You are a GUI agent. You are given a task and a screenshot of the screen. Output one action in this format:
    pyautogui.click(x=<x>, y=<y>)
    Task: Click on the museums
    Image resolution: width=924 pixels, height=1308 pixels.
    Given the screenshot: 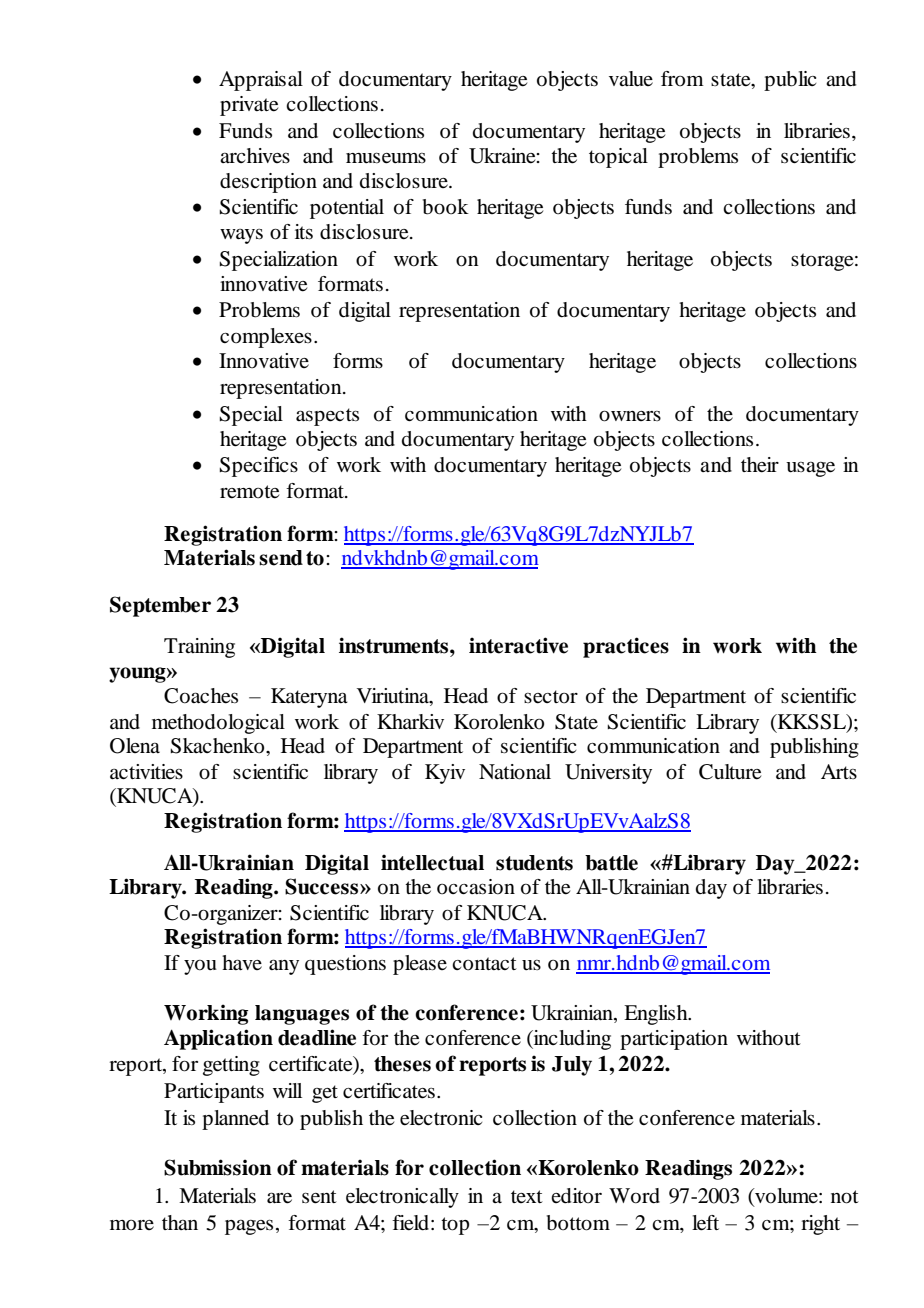 What is the action you would take?
    pyautogui.click(x=386, y=158)
